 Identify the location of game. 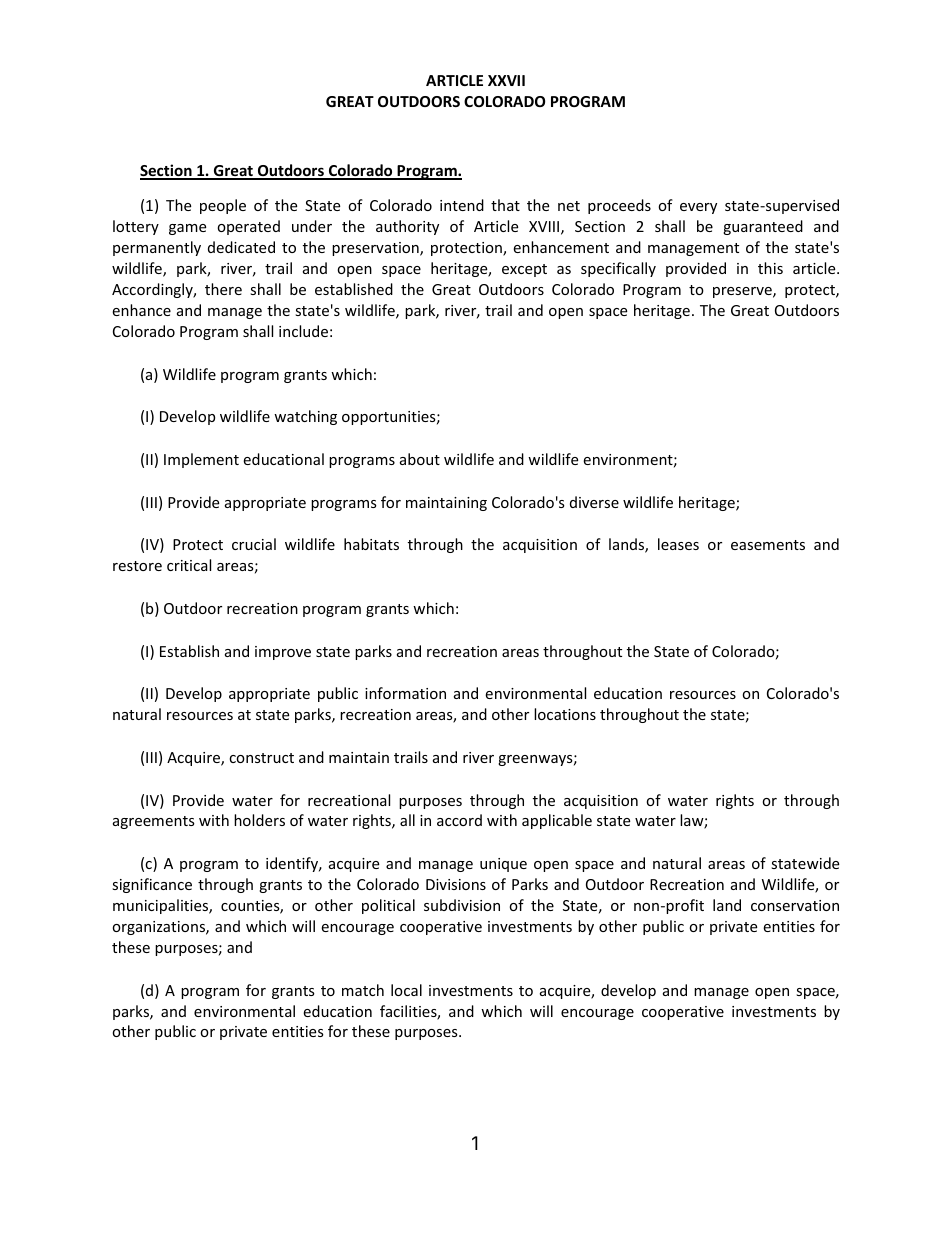
(187, 229).
